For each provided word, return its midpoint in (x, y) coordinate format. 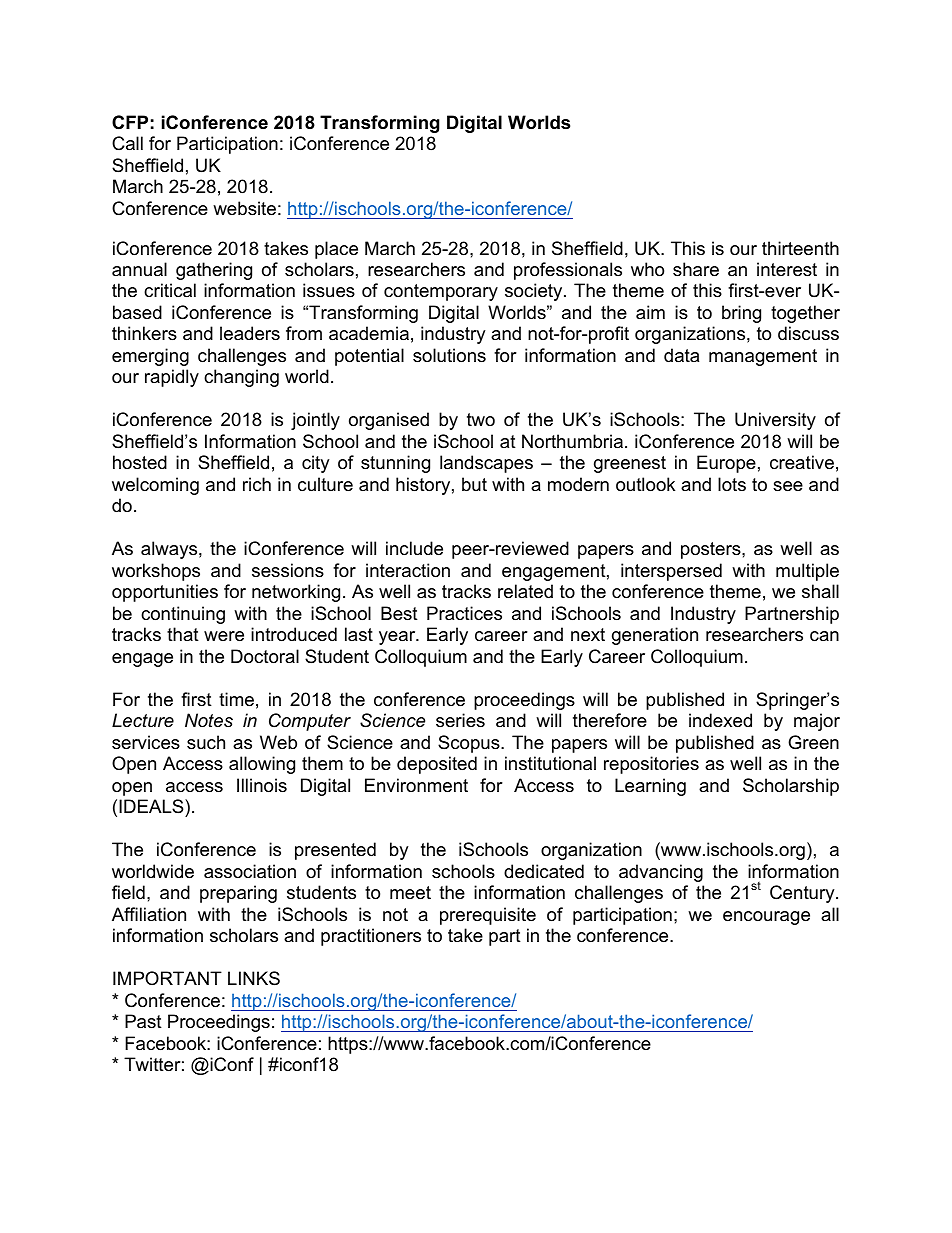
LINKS (254, 978)
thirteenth (800, 248)
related (525, 591)
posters (712, 550)
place (336, 250)
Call (127, 143)
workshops (156, 572)
